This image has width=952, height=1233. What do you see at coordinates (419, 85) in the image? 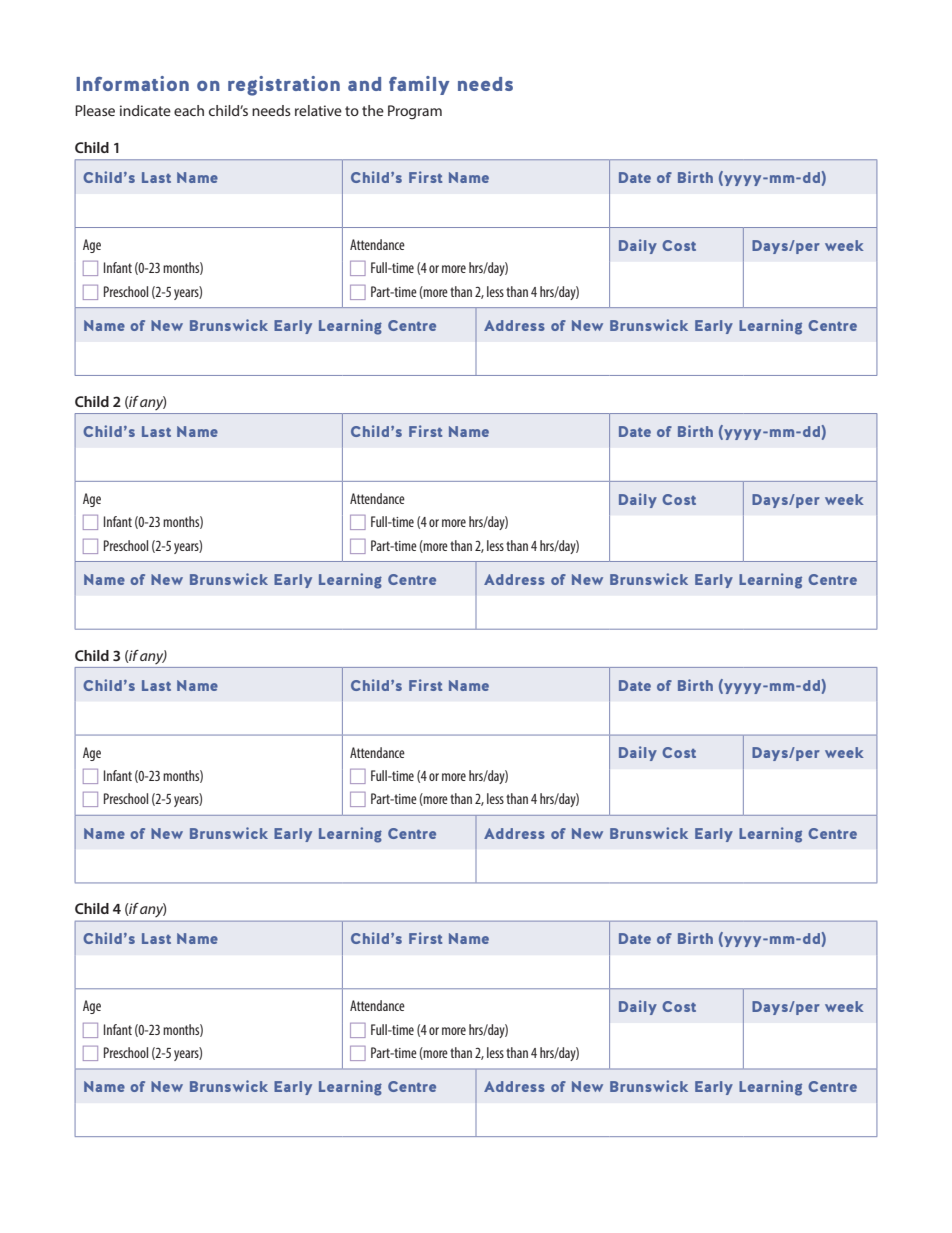
I see `family` at bounding box center [419, 85].
